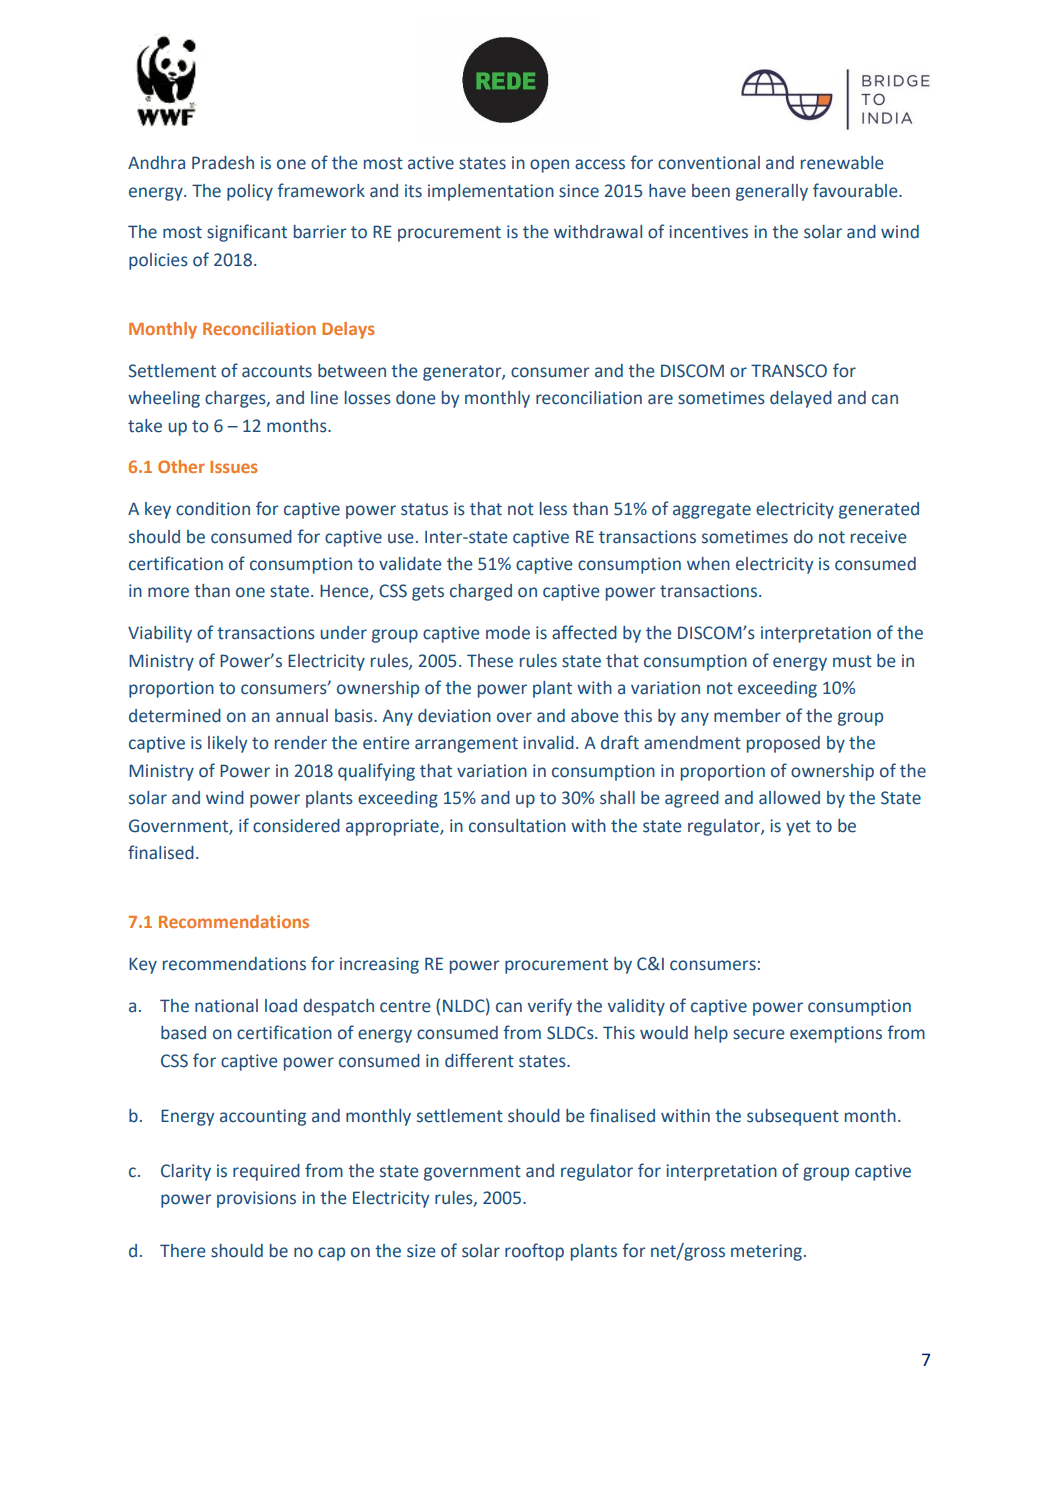 The width and height of the image is (1059, 1498). I want to click on policy, so click(250, 192).
